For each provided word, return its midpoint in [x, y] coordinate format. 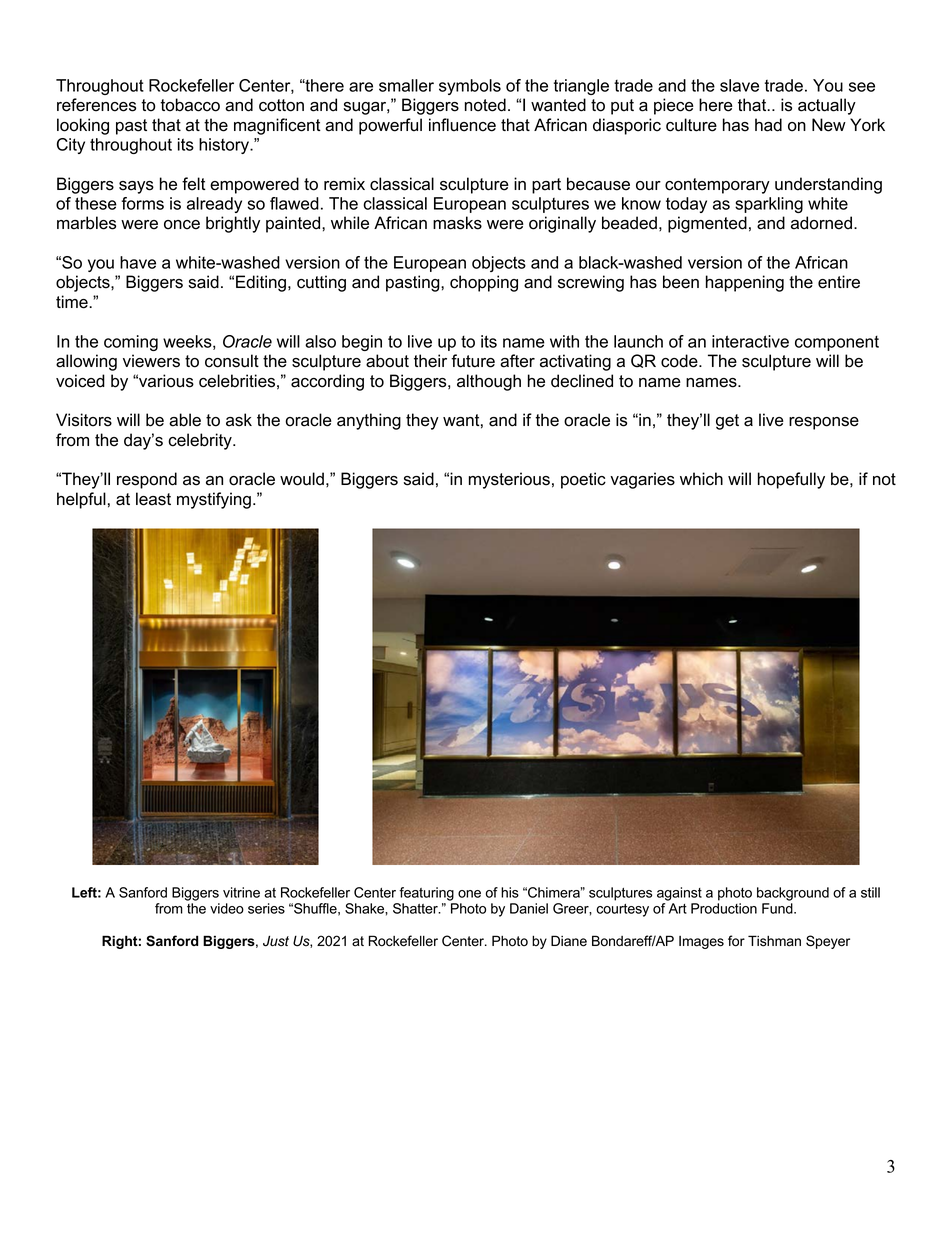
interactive [750, 341]
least [153, 499]
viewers [151, 361]
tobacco [190, 105]
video [227, 908]
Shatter [416, 908]
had [768, 125]
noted [485, 105]
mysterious [509, 480]
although [489, 382]
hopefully [791, 480]
